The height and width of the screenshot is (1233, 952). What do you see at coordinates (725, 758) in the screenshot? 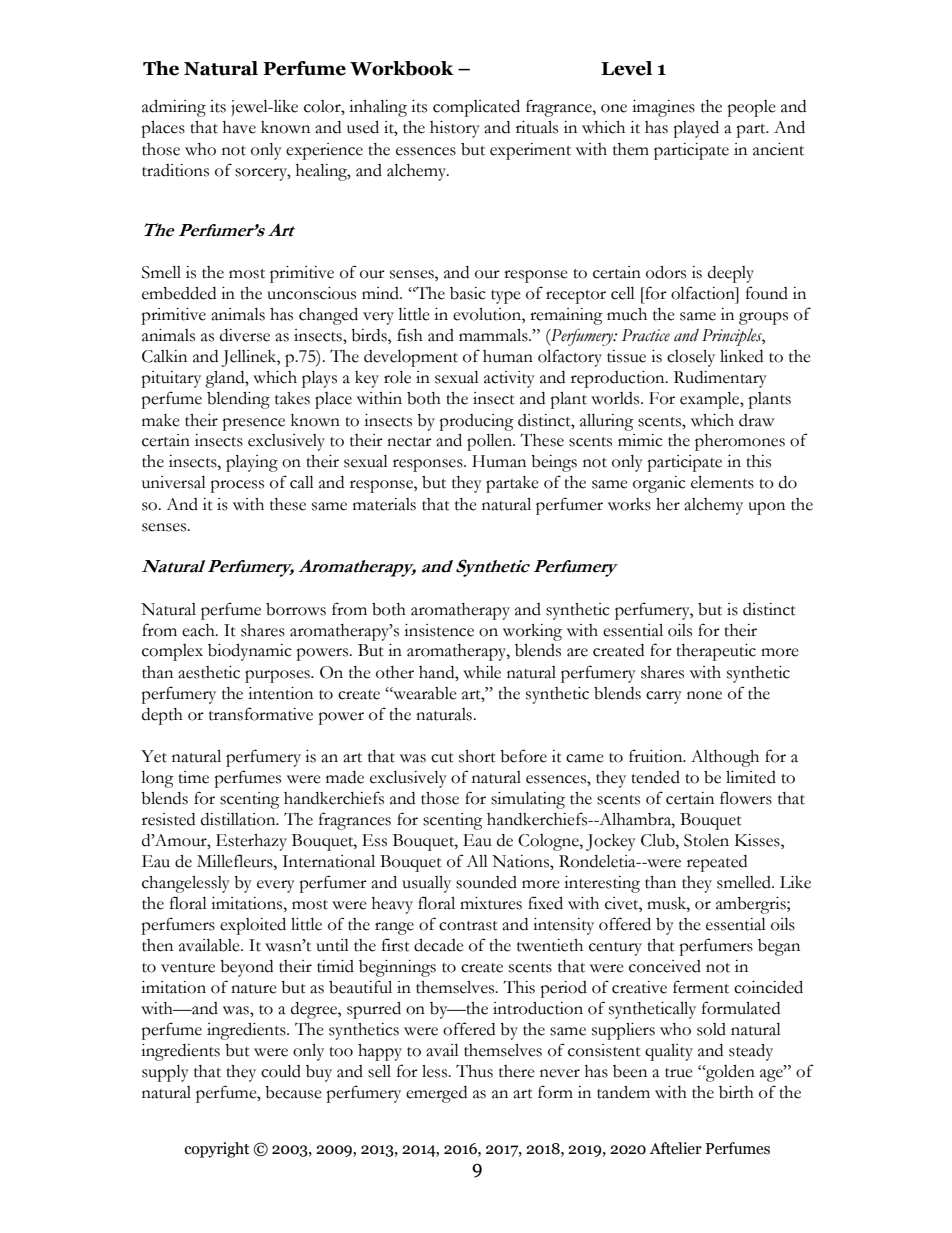
I see `Although` at bounding box center [725, 758].
